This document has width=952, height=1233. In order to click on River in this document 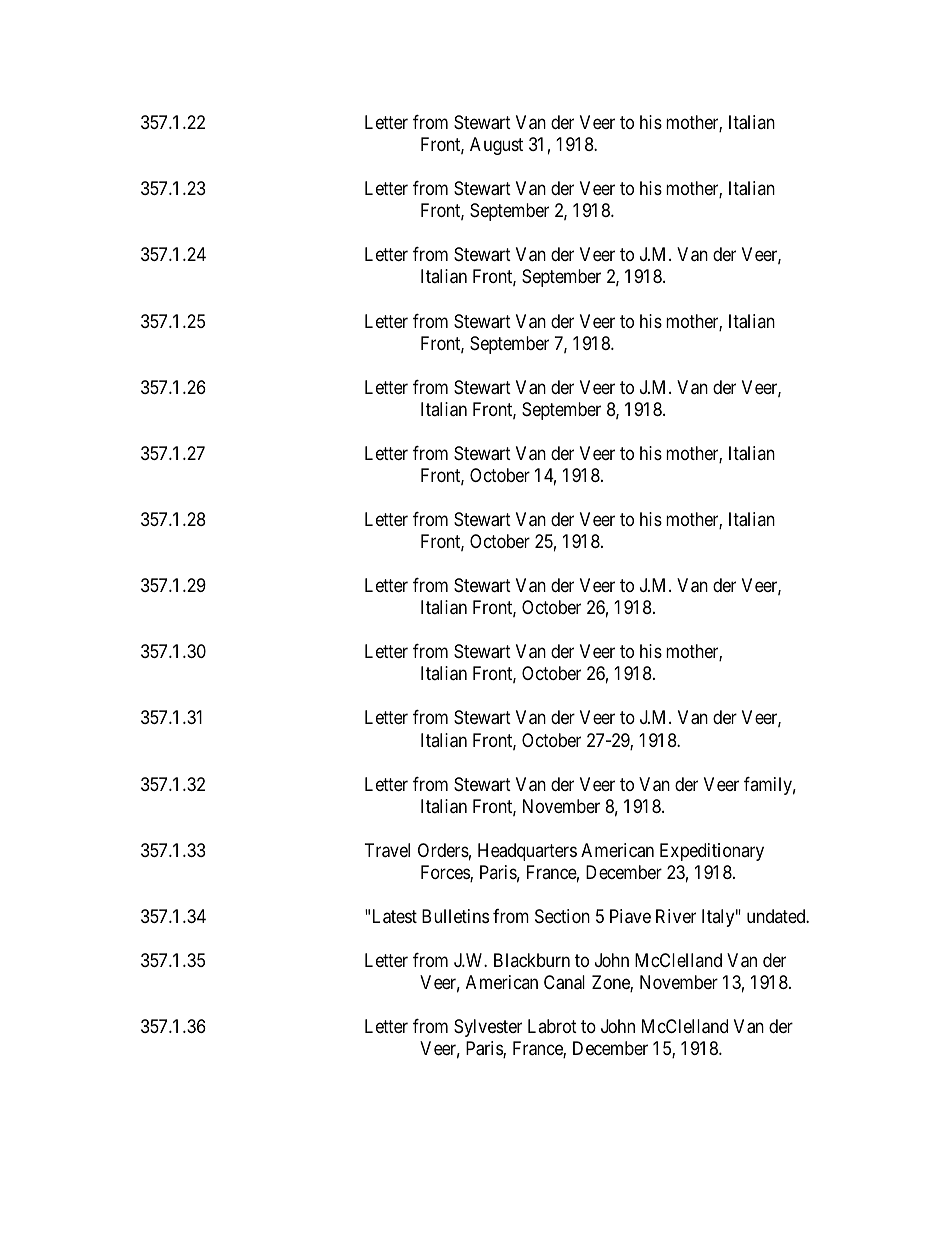, I will do `click(676, 916)`.
